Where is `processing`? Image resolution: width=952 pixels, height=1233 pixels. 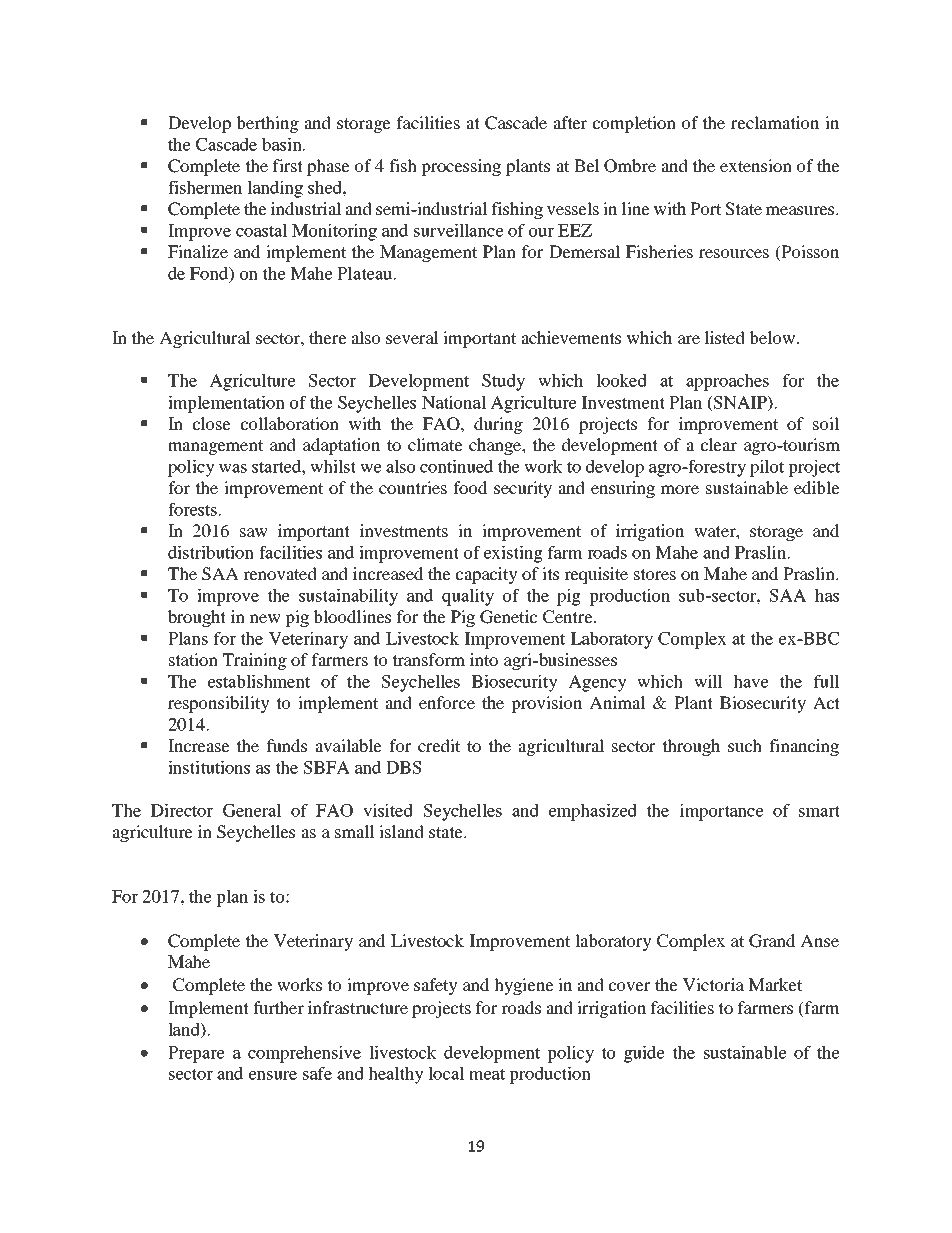 processing is located at coordinates (461, 167).
